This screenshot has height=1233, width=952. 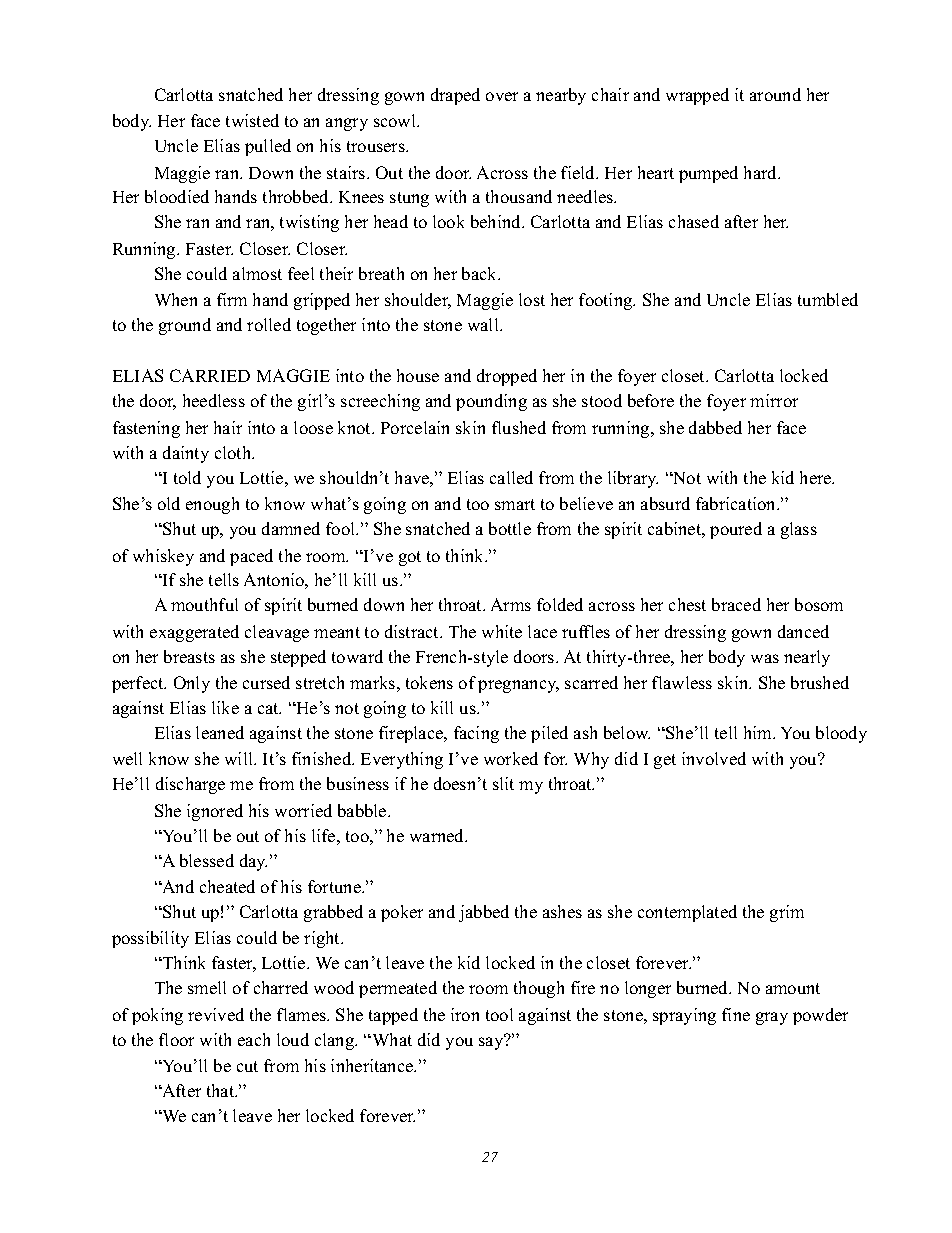 What do you see at coordinates (247, 1066) in the screenshot?
I see `cut` at bounding box center [247, 1066].
